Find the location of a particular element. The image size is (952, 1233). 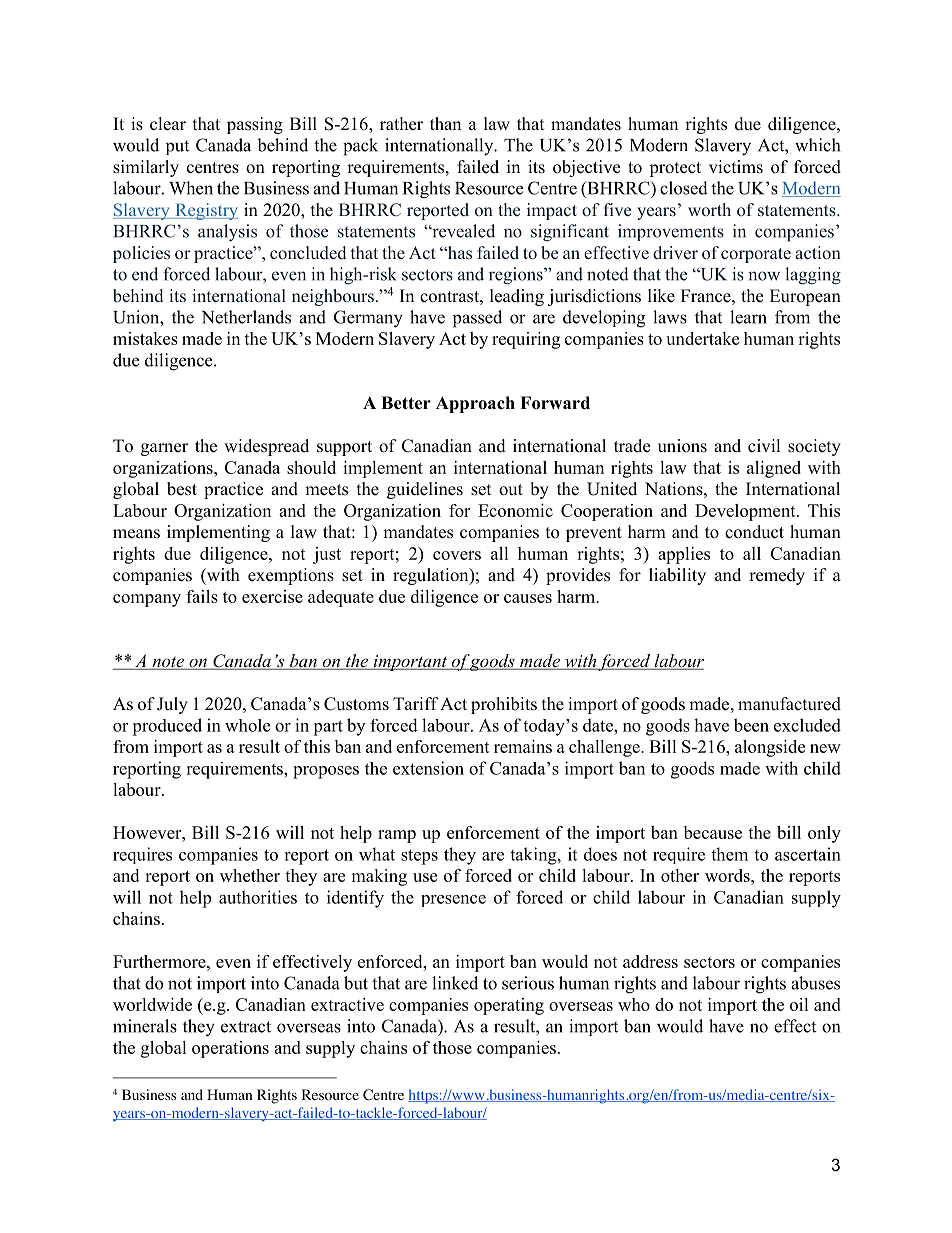

undertake is located at coordinates (702, 338).
